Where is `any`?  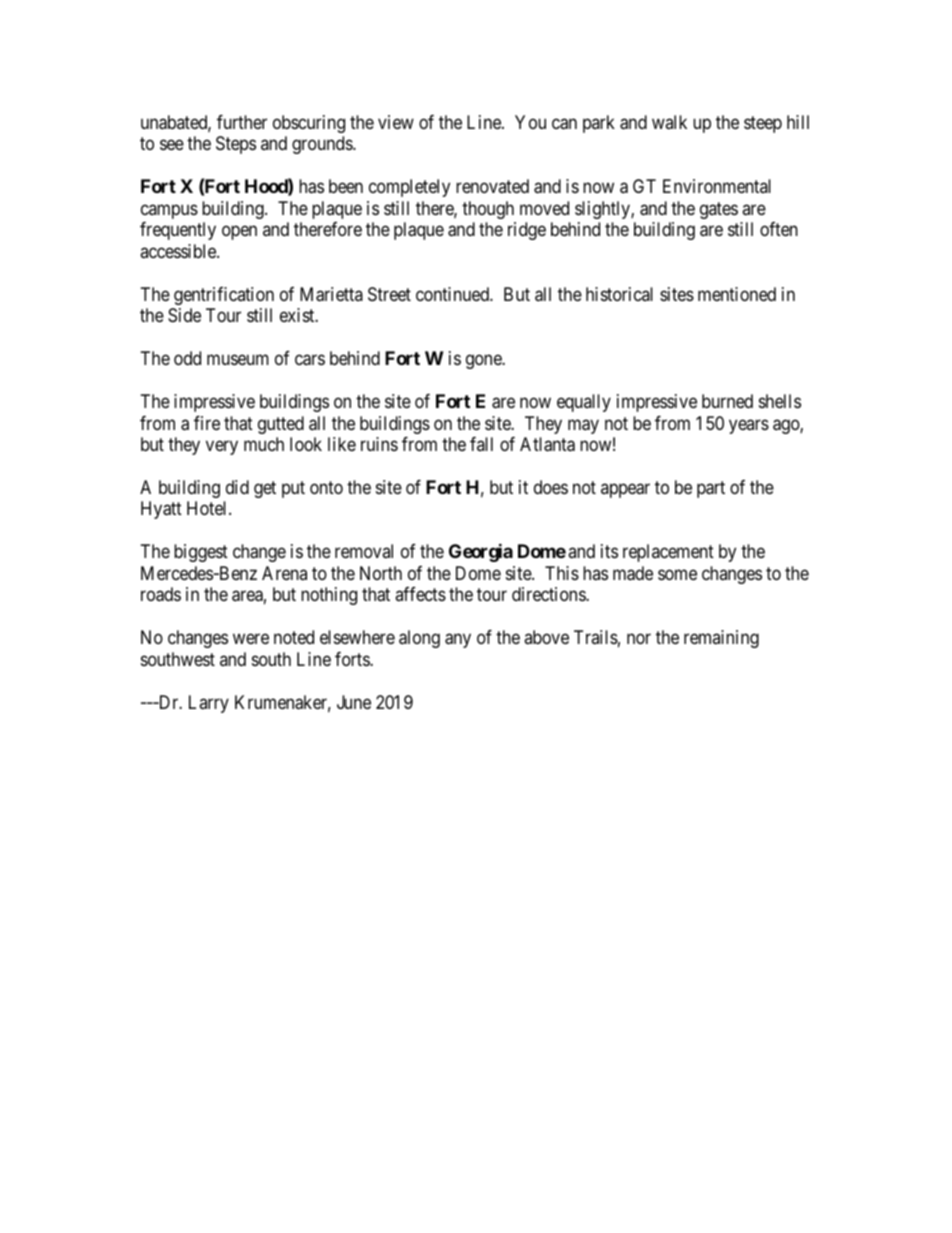 any is located at coordinates (458, 641).
